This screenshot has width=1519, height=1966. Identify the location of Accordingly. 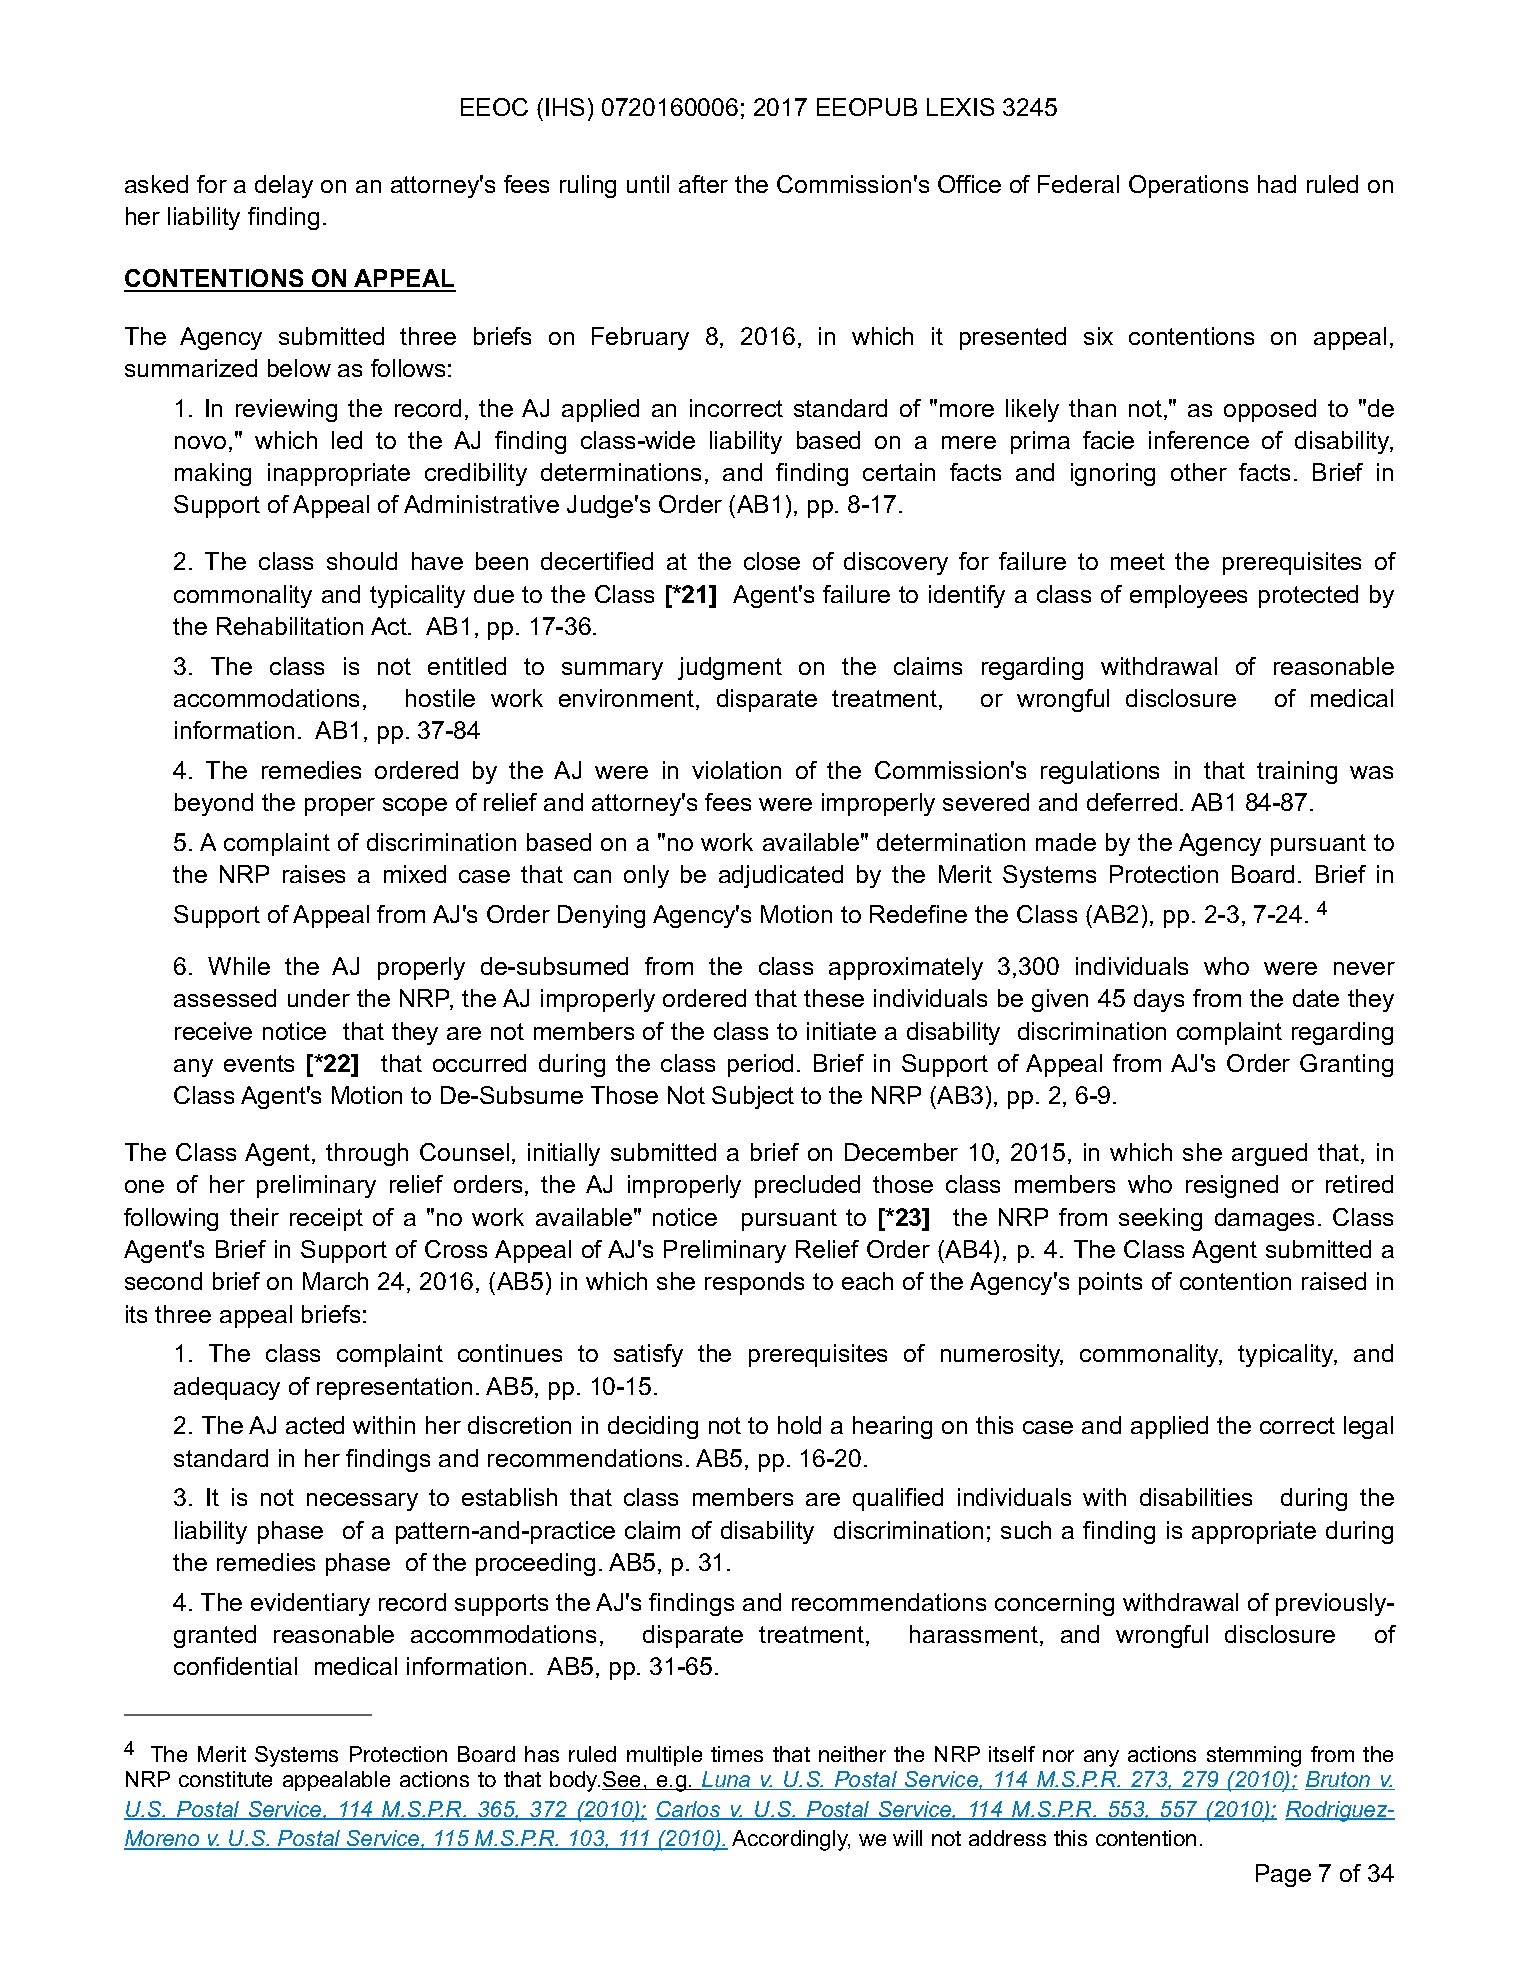
(791, 1840).
